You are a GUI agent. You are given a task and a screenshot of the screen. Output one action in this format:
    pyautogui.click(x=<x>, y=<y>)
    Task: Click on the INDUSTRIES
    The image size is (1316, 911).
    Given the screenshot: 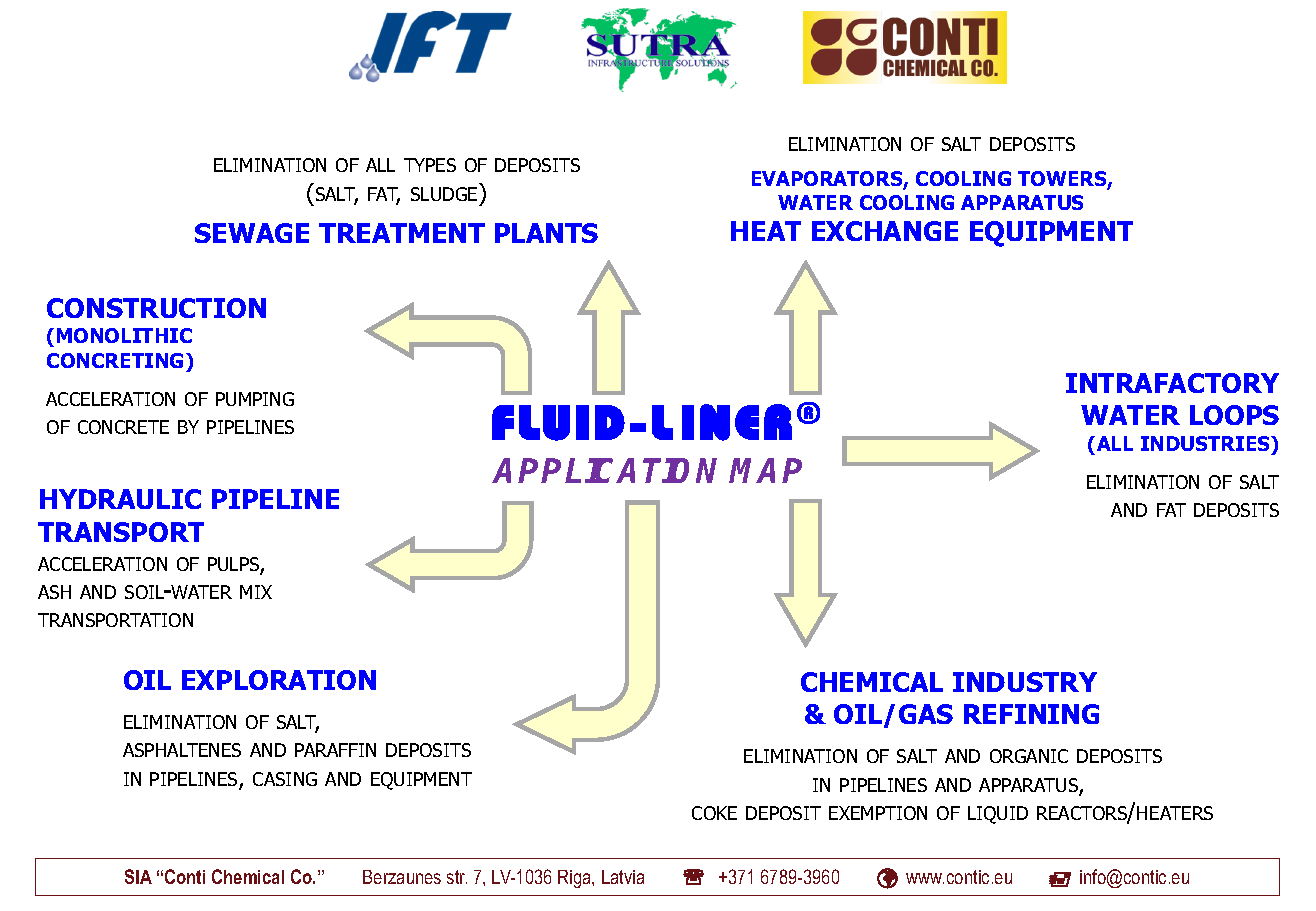 What is the action you would take?
    pyautogui.click(x=1207, y=445)
